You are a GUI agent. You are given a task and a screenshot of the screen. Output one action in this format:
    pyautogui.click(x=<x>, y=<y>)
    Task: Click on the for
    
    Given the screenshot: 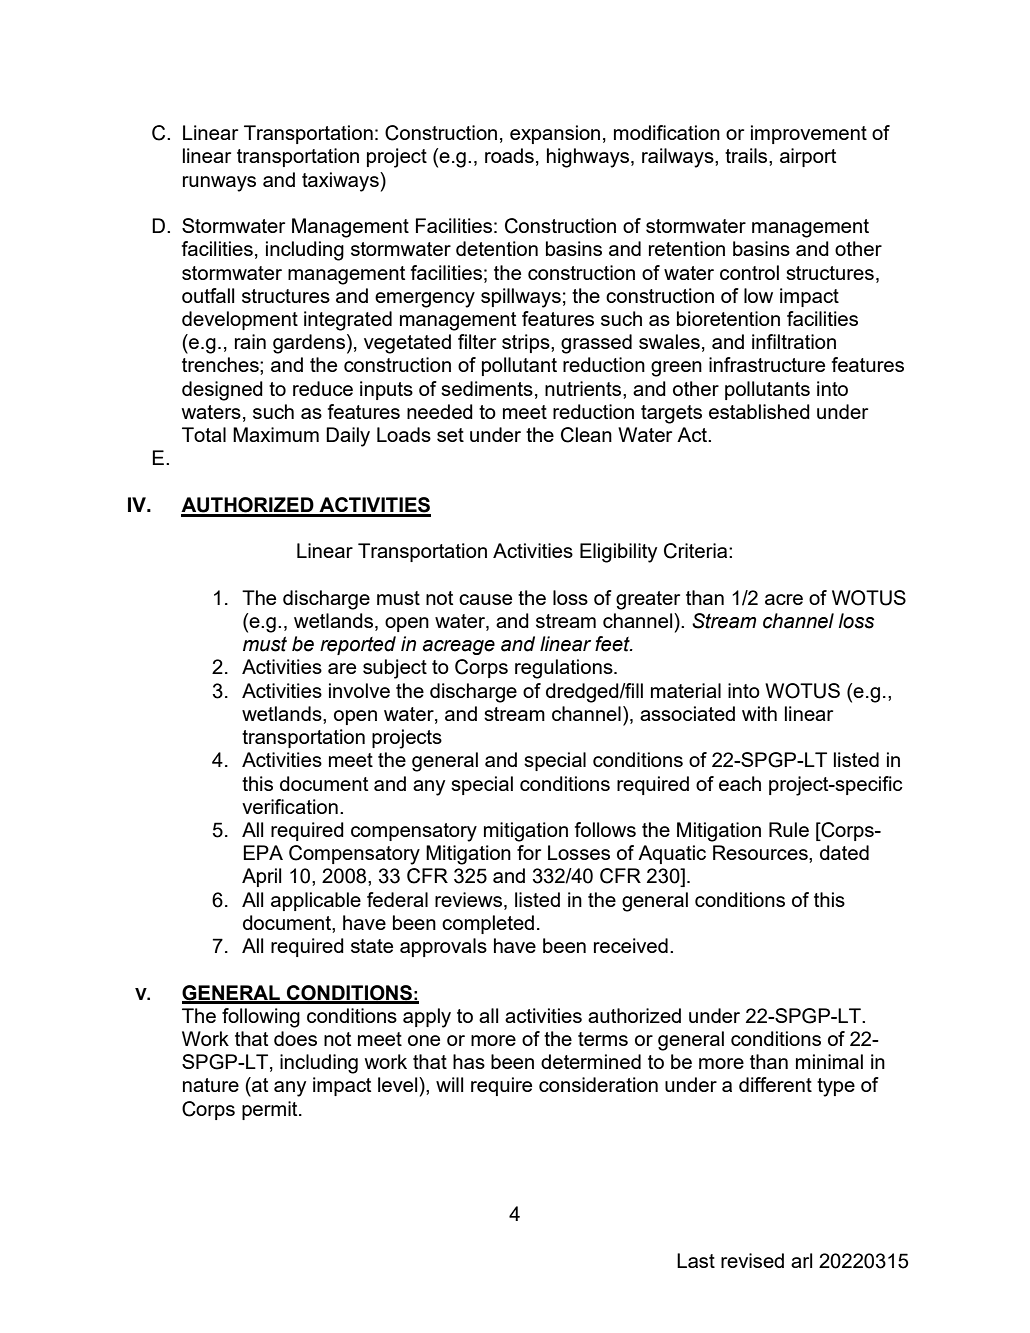 What is the action you would take?
    pyautogui.click(x=529, y=852)
